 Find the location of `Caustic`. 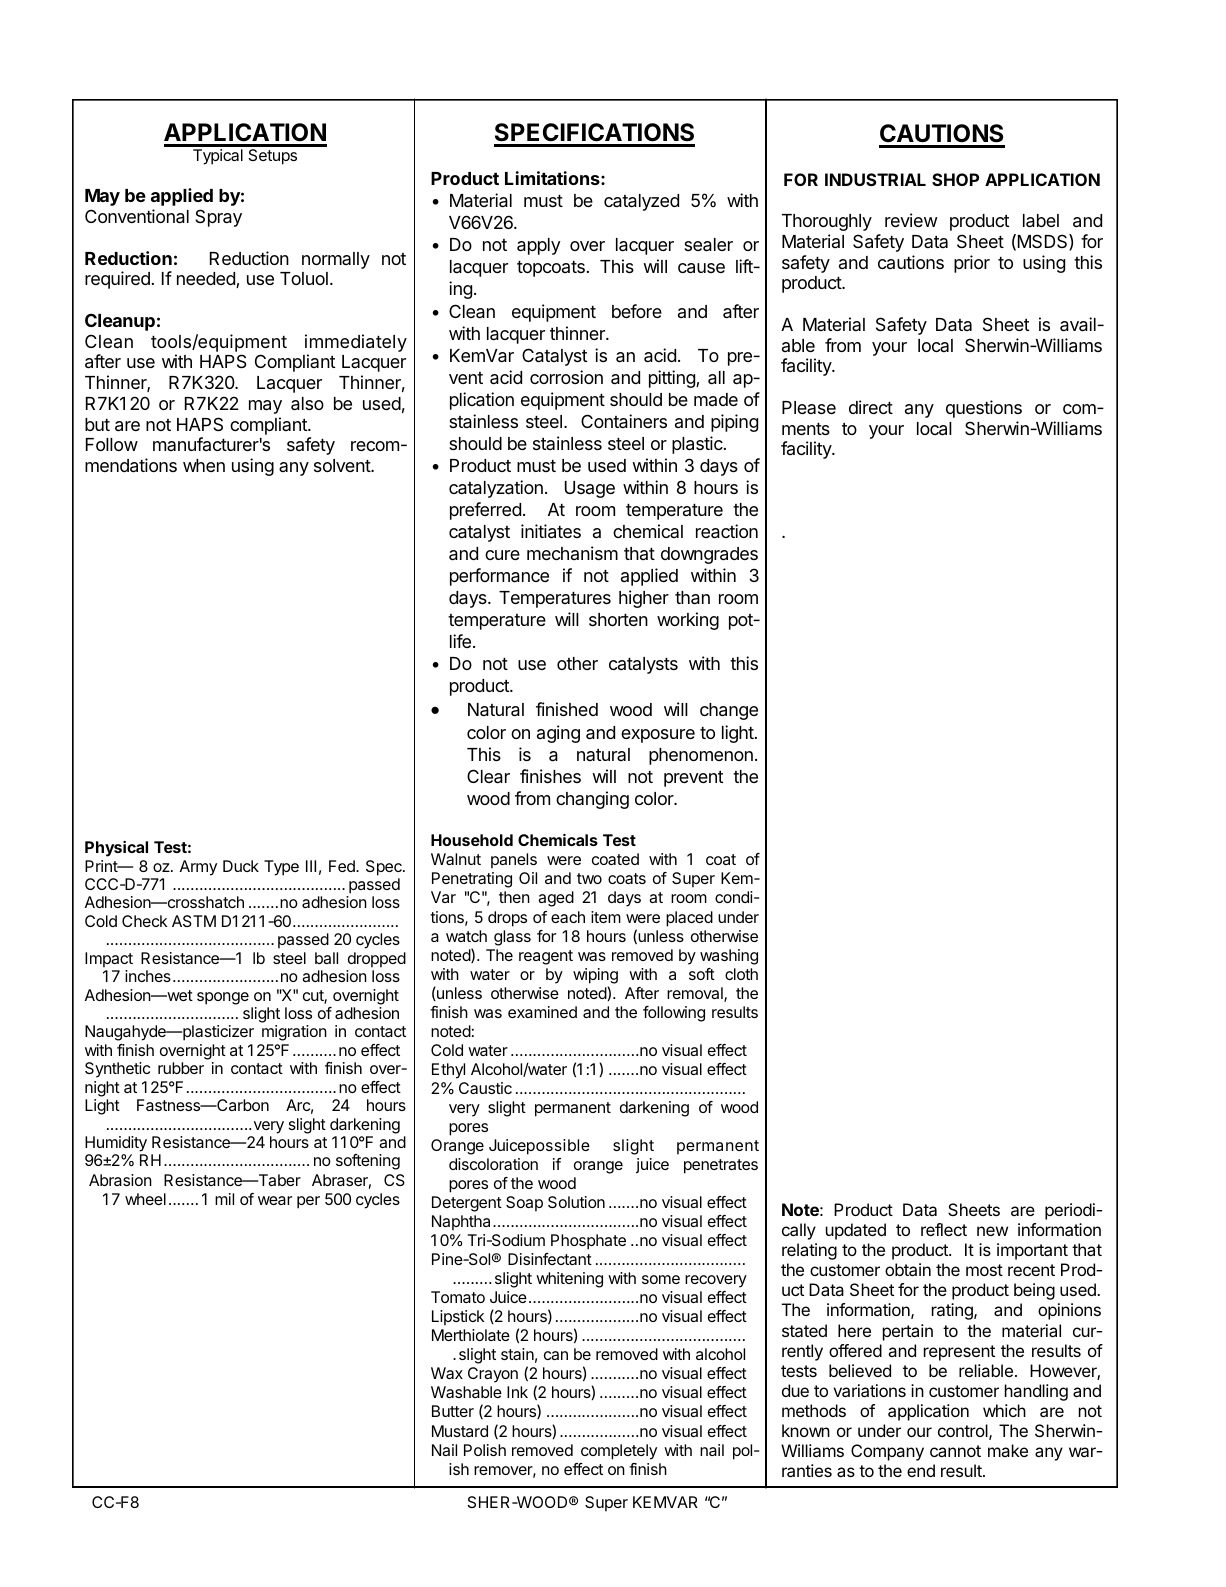

Caustic is located at coordinates (485, 1088).
